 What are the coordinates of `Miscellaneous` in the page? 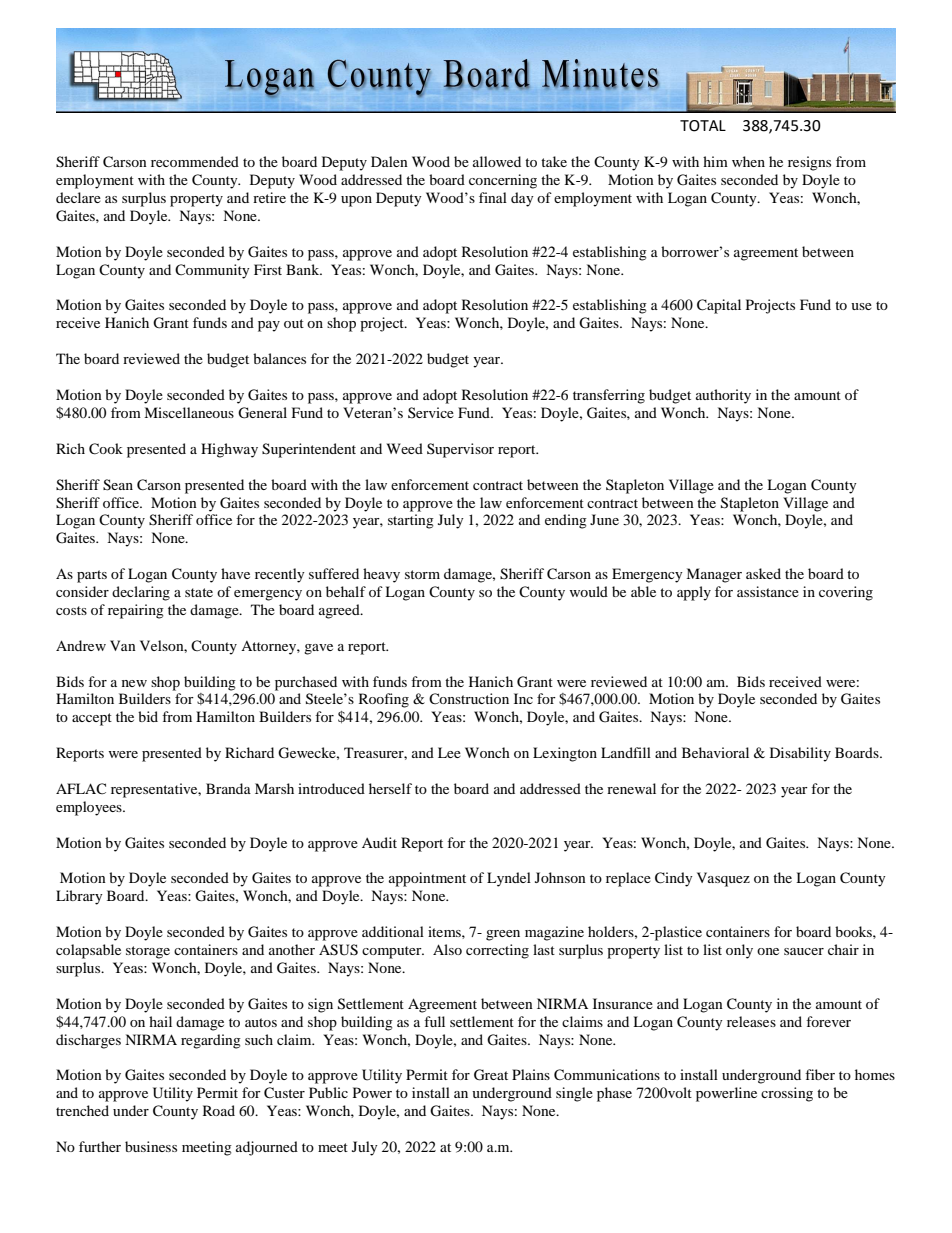 It's located at (189, 412).
